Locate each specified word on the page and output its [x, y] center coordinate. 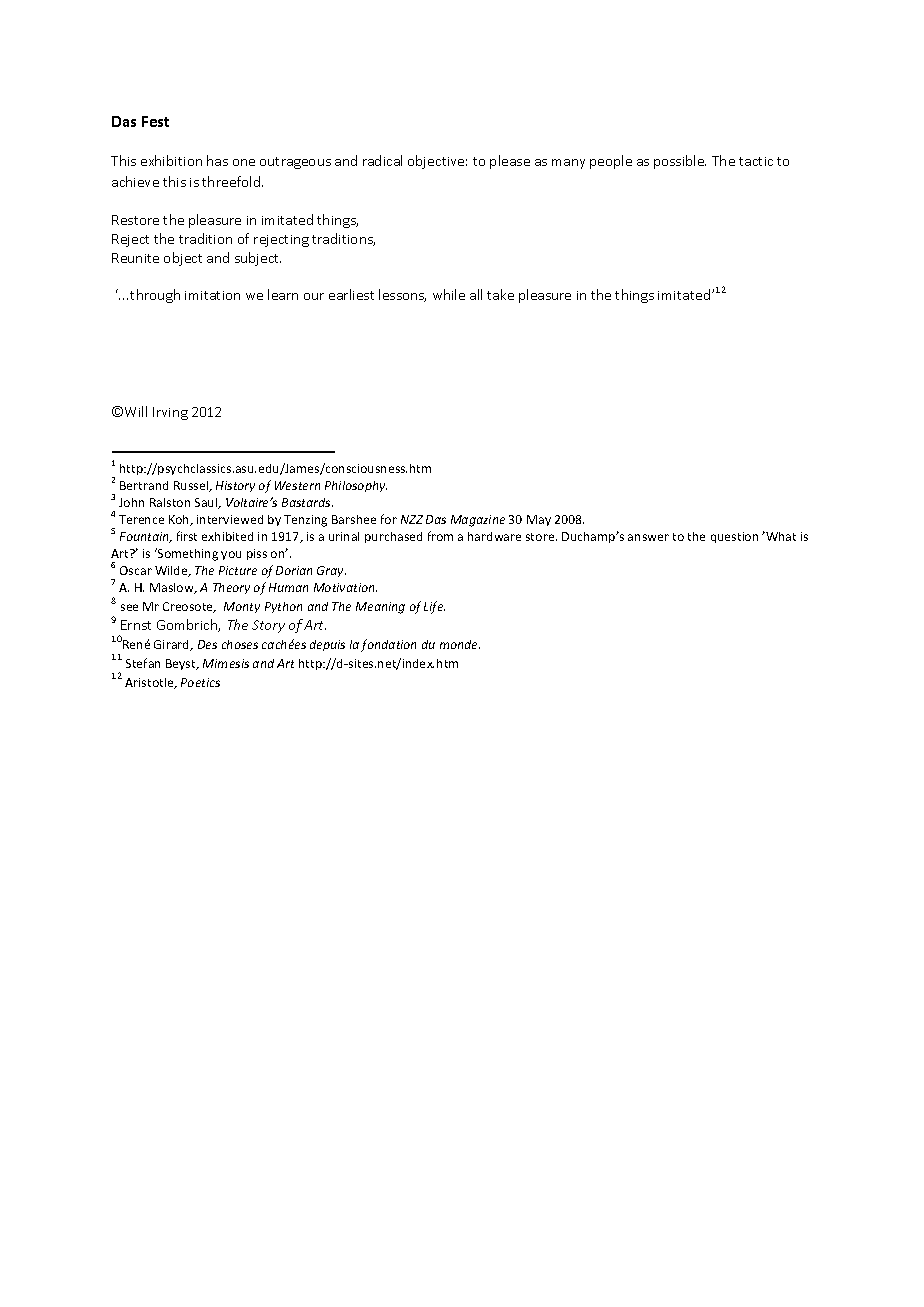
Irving [170, 413]
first [187, 536]
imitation [212, 295]
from [440, 536]
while [449, 294]
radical [382, 160]
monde [460, 644]
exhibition [171, 160]
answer [648, 537]
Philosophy [356, 486]
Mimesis [226, 663]
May [539, 520]
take [500, 294]
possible [680, 162]
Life [434, 607]
